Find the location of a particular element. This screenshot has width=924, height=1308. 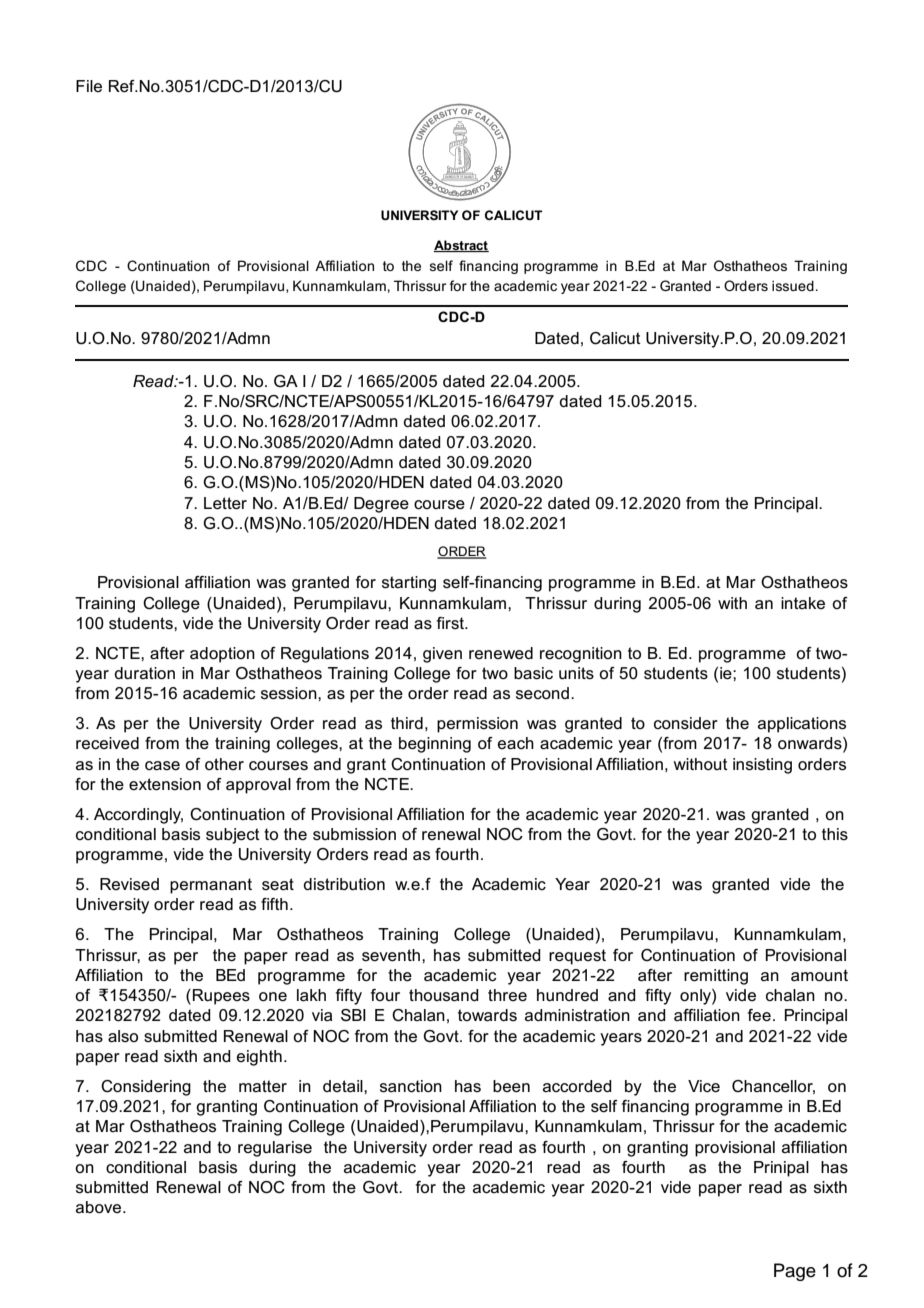

File is located at coordinates (89, 86).
